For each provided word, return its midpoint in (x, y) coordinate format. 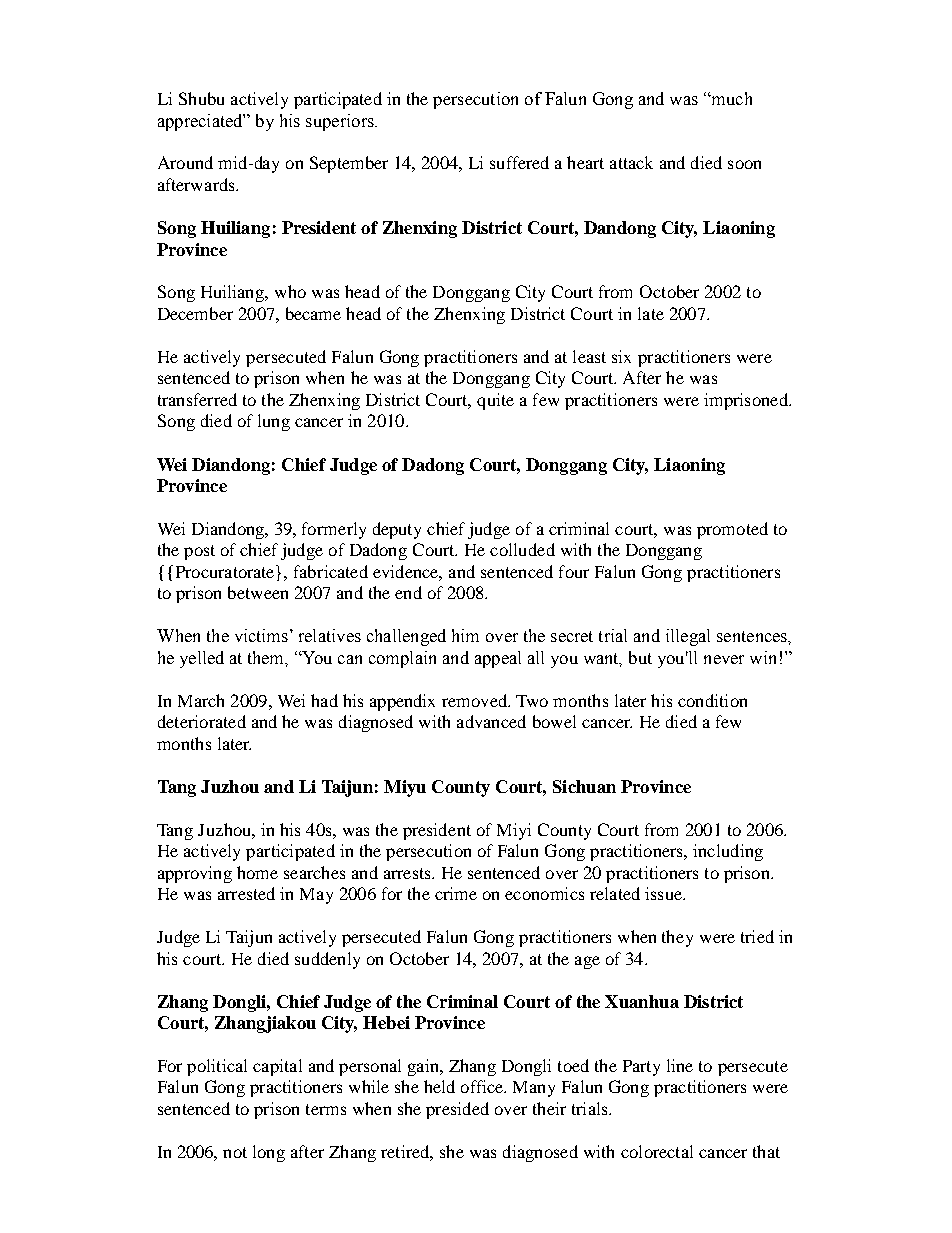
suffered (519, 162)
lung (274, 422)
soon (744, 164)
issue (665, 893)
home (257, 872)
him (465, 635)
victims (261, 635)
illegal (688, 637)
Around (185, 162)
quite (495, 401)
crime (456, 893)
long (269, 1153)
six (621, 356)
